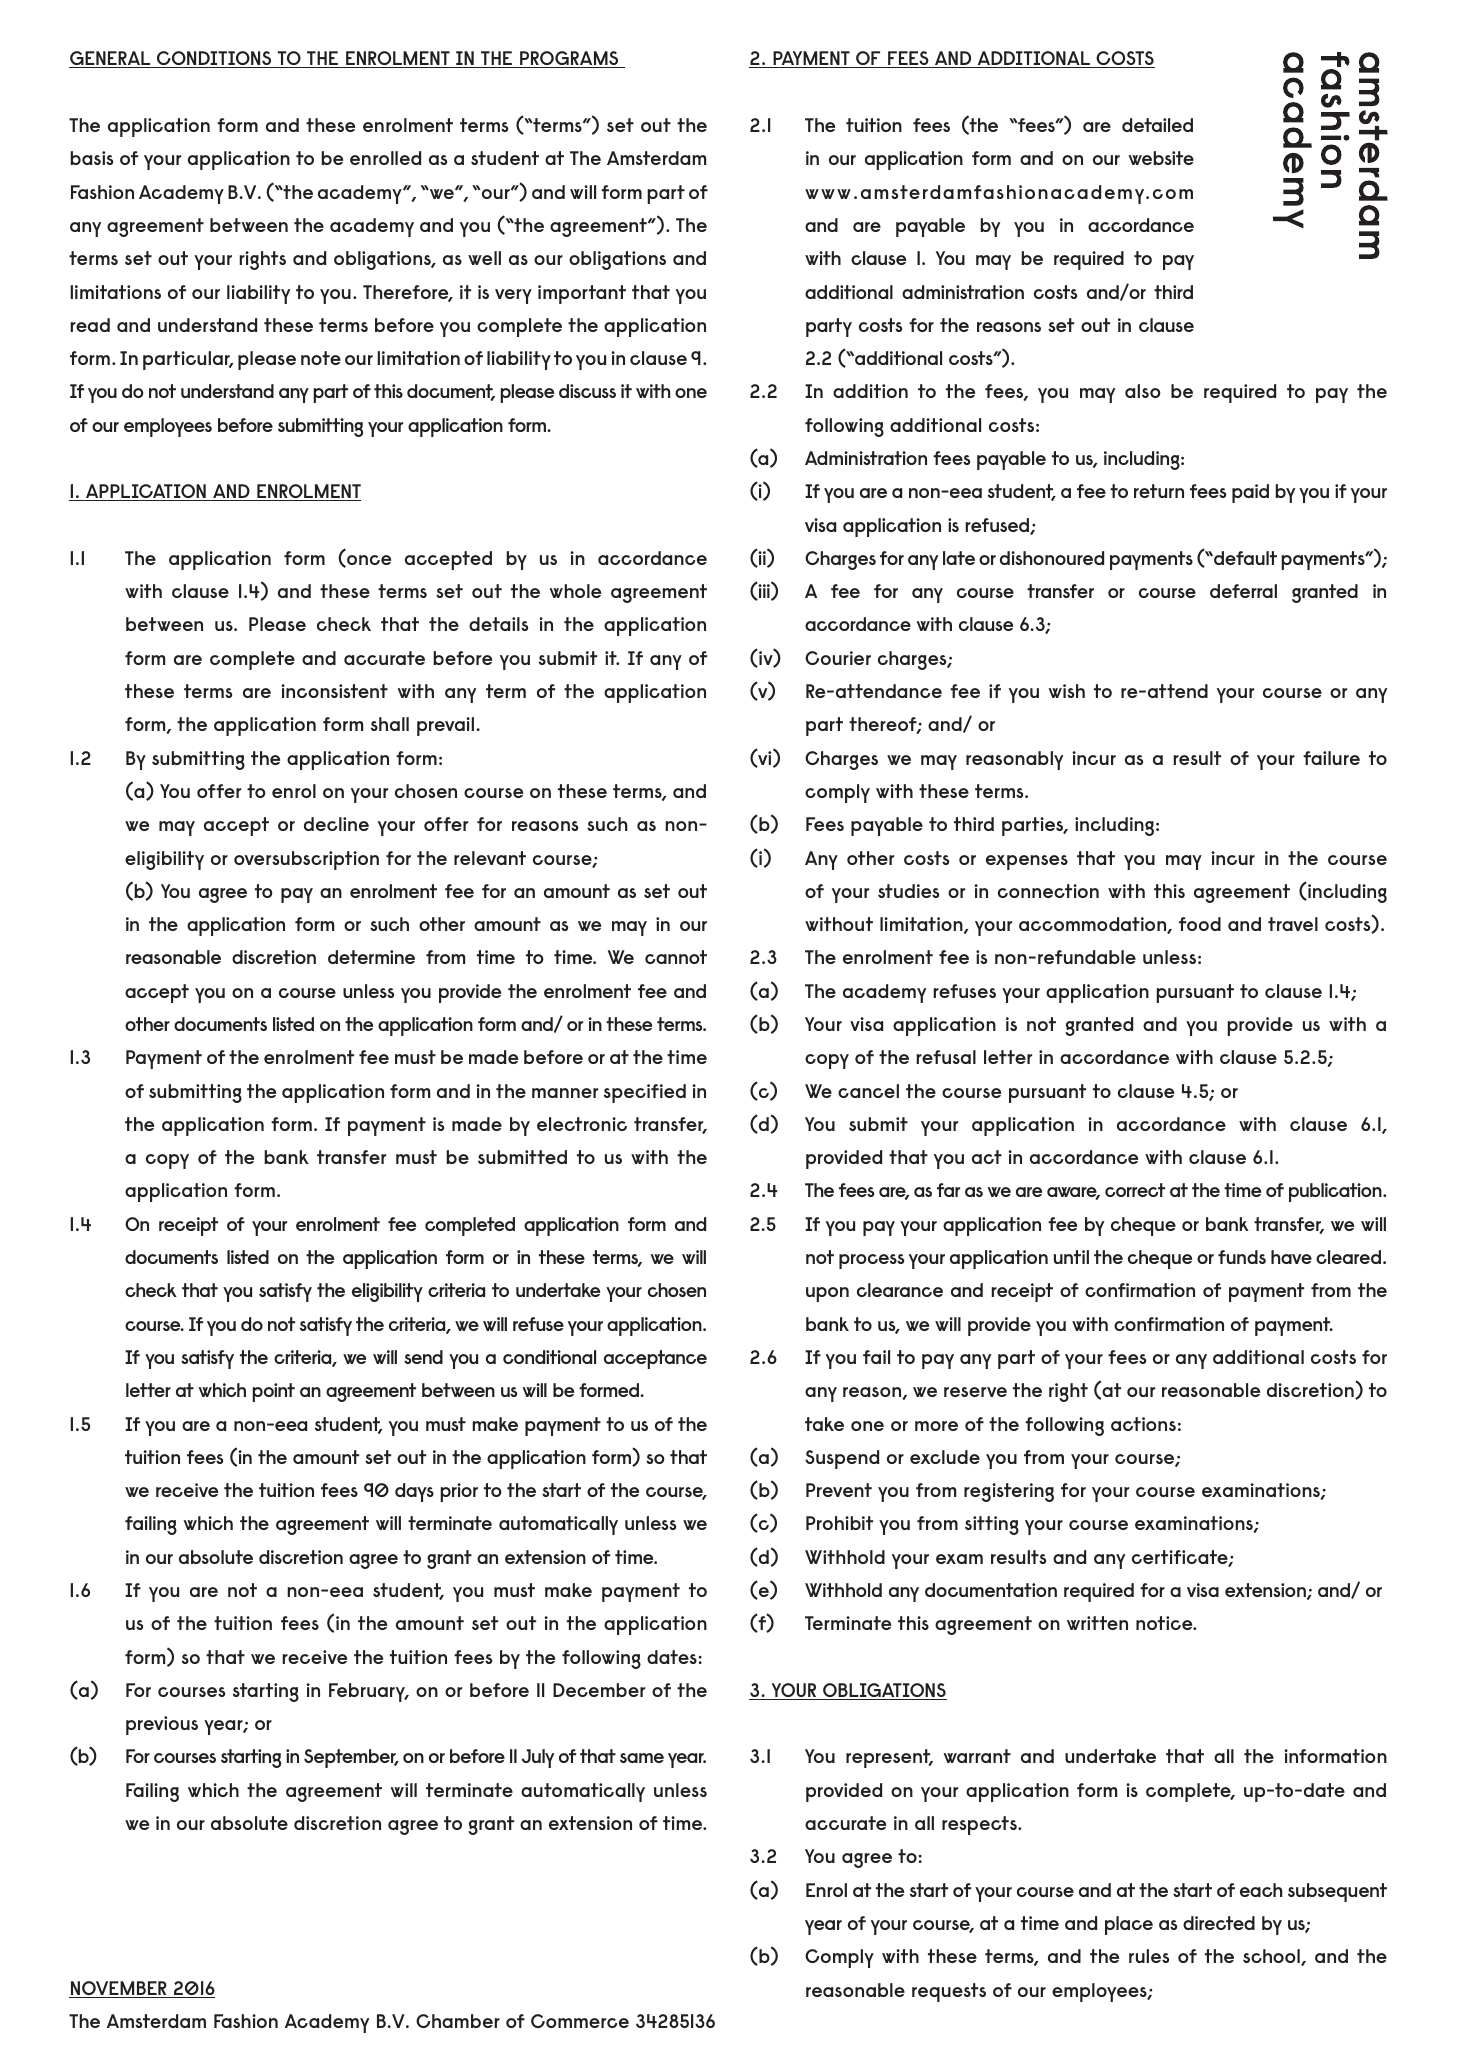 The image size is (1457, 2061). What do you see at coordinates (214, 59) in the screenshot?
I see `CONDITIONS` at bounding box center [214, 59].
